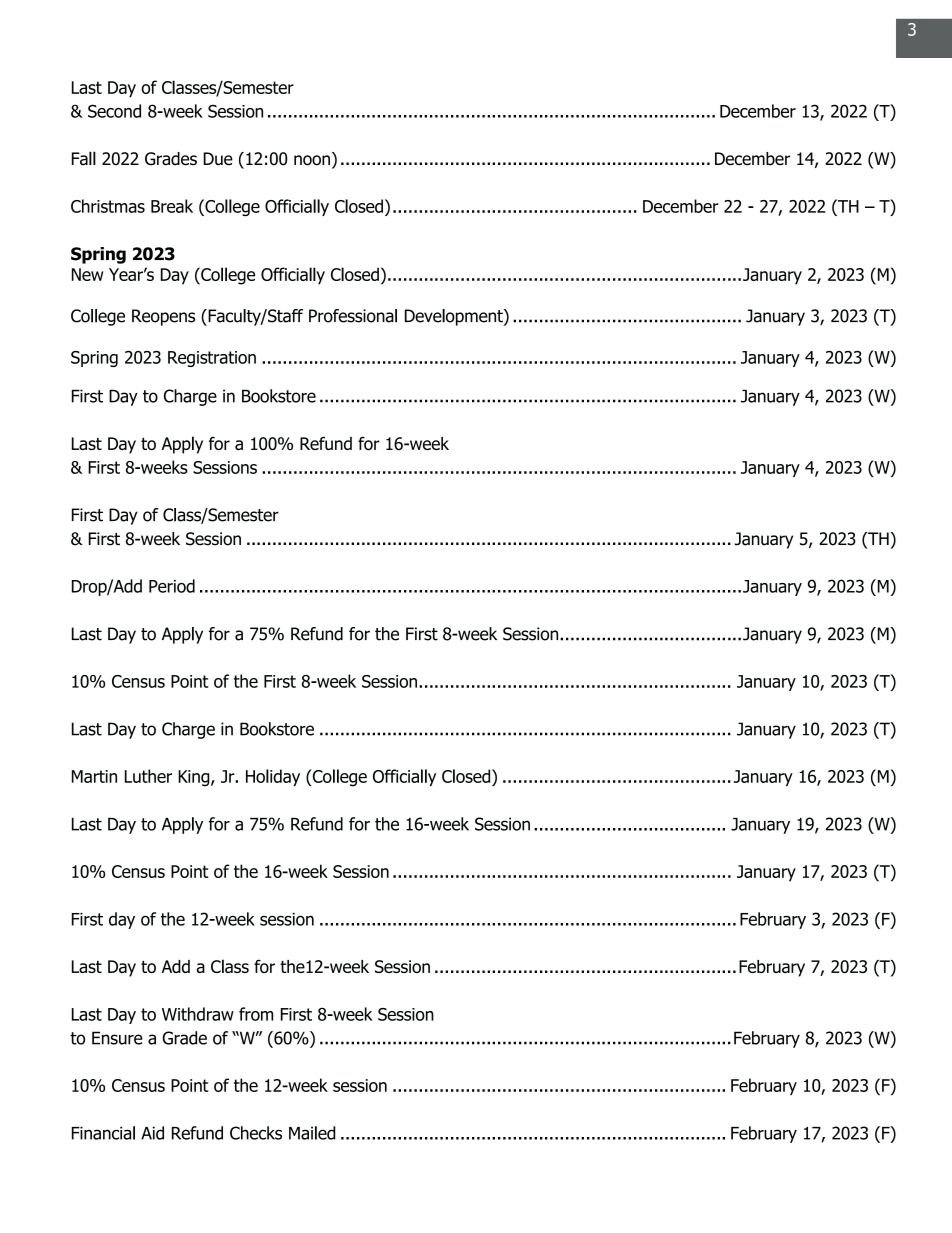  Describe the element at coordinates (353, 316) in the image. I see `Professional` at that location.
